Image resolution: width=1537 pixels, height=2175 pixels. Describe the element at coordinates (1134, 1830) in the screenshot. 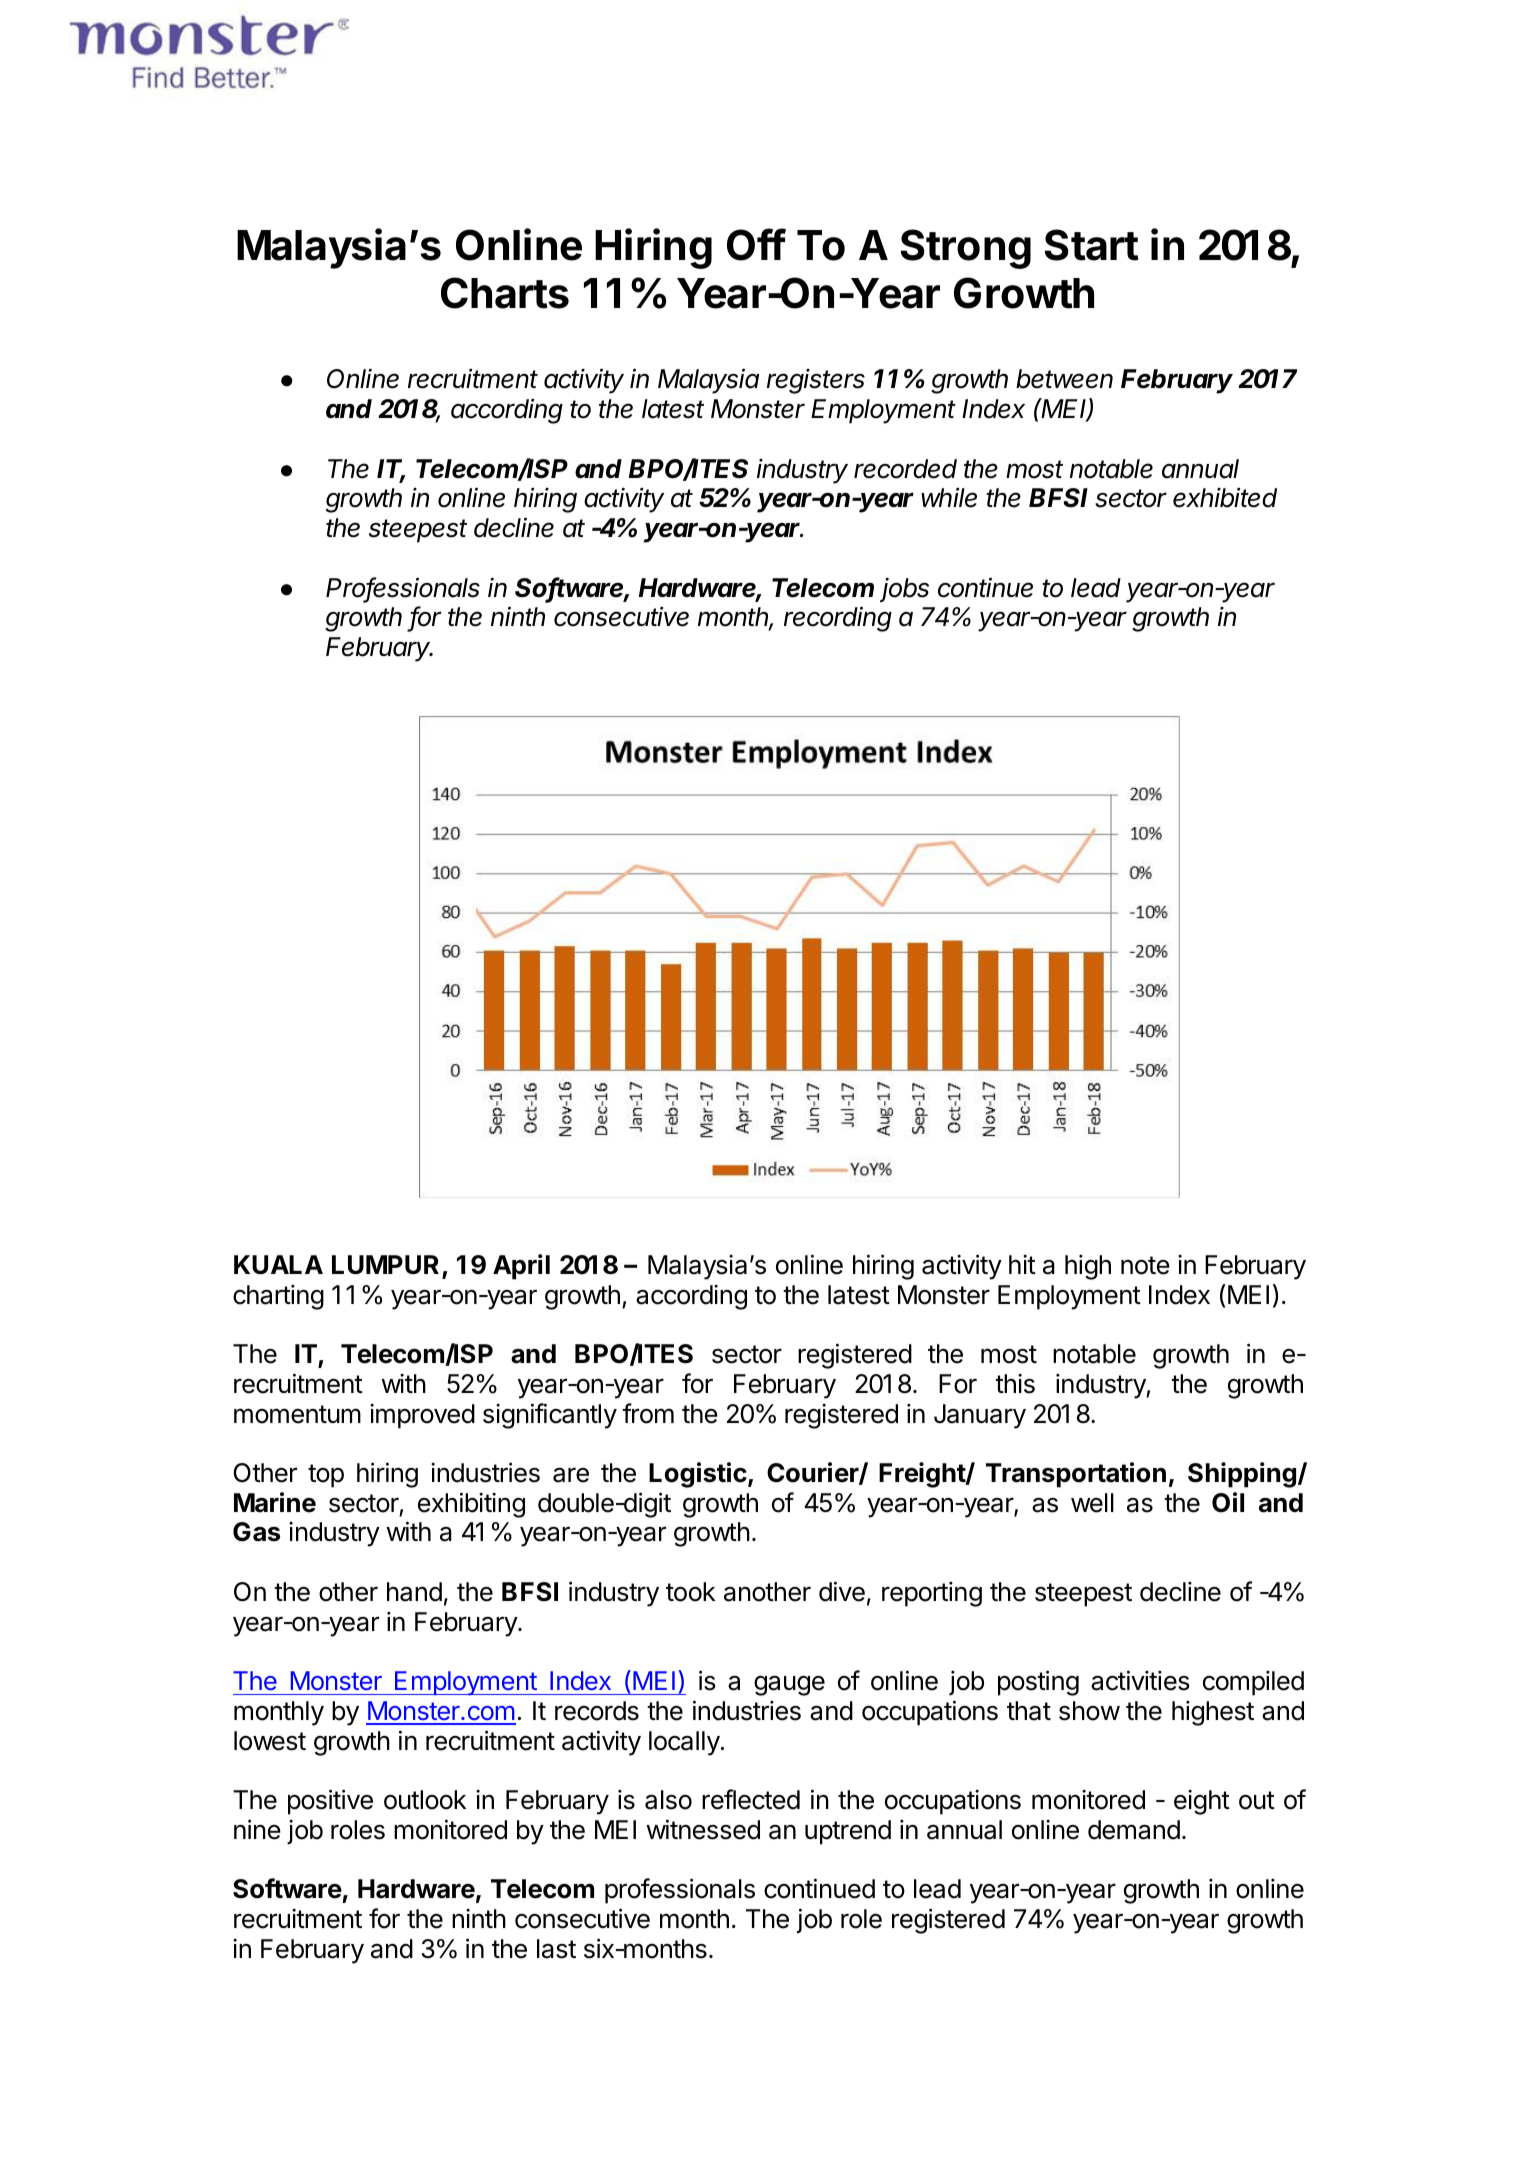

I see `demand` at that location.
